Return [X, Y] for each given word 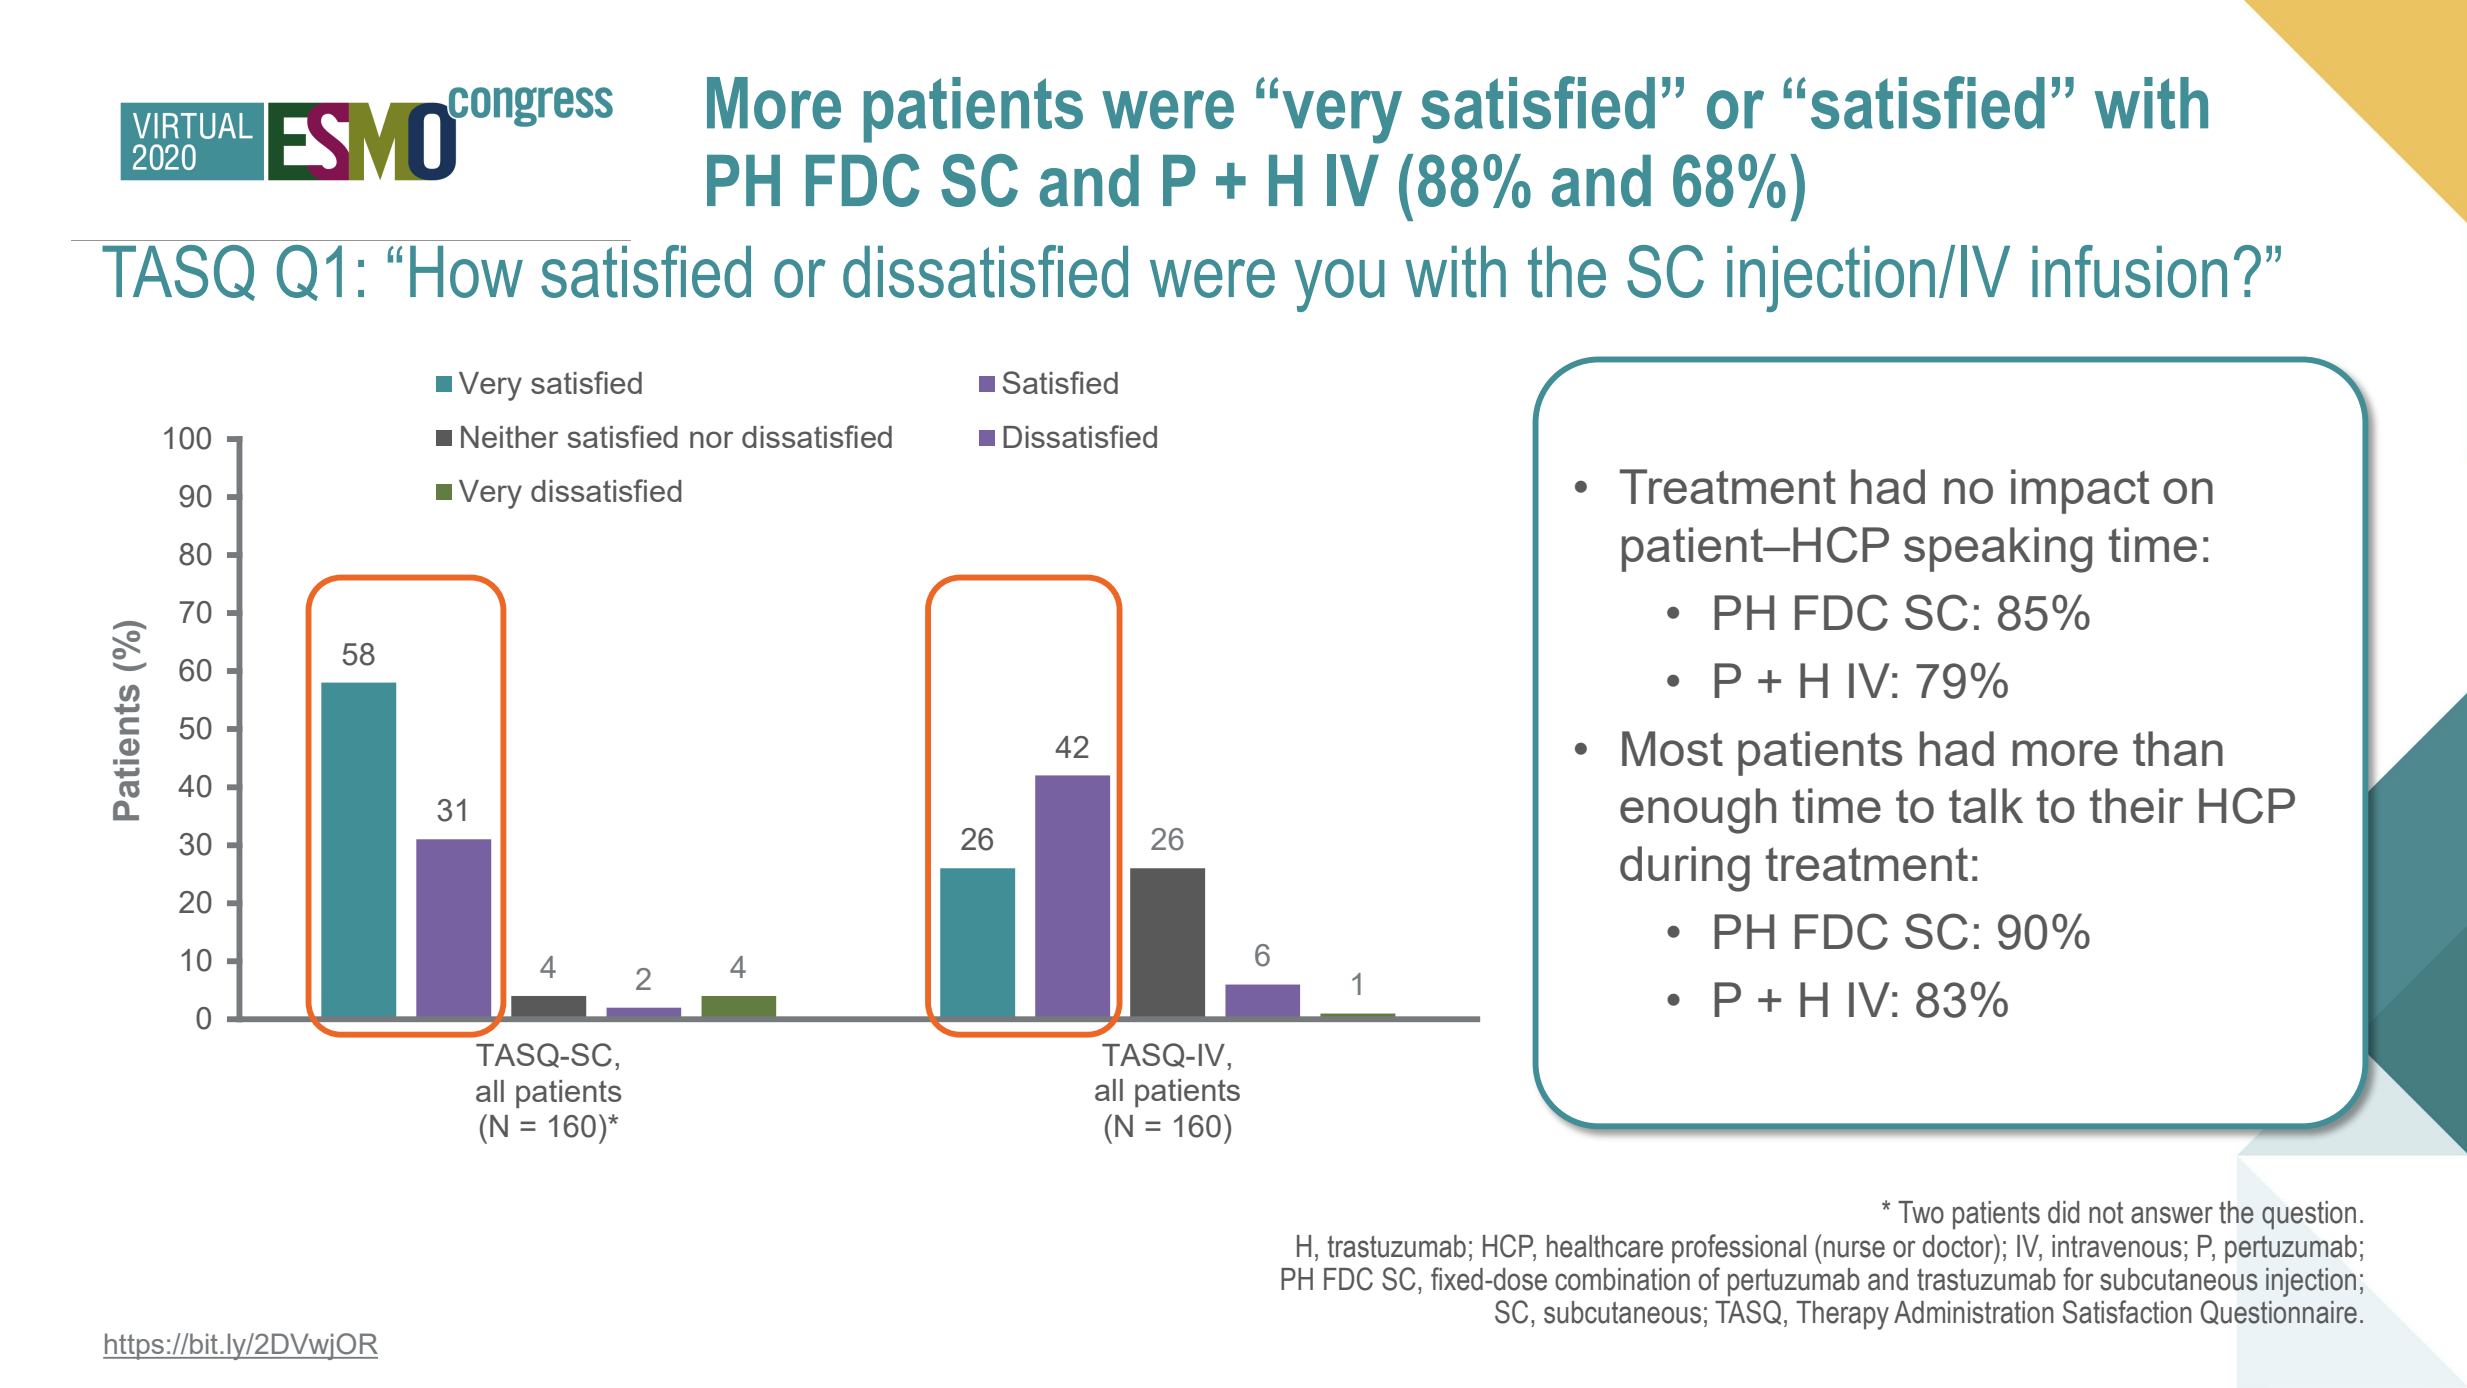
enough [1698, 811]
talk [1986, 805]
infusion [2129, 271]
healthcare [1605, 1246]
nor [711, 439]
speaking [1998, 550]
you [1340, 285]
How [466, 272]
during [1685, 869]
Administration [1974, 1312]
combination [1622, 1279]
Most [1672, 748]
